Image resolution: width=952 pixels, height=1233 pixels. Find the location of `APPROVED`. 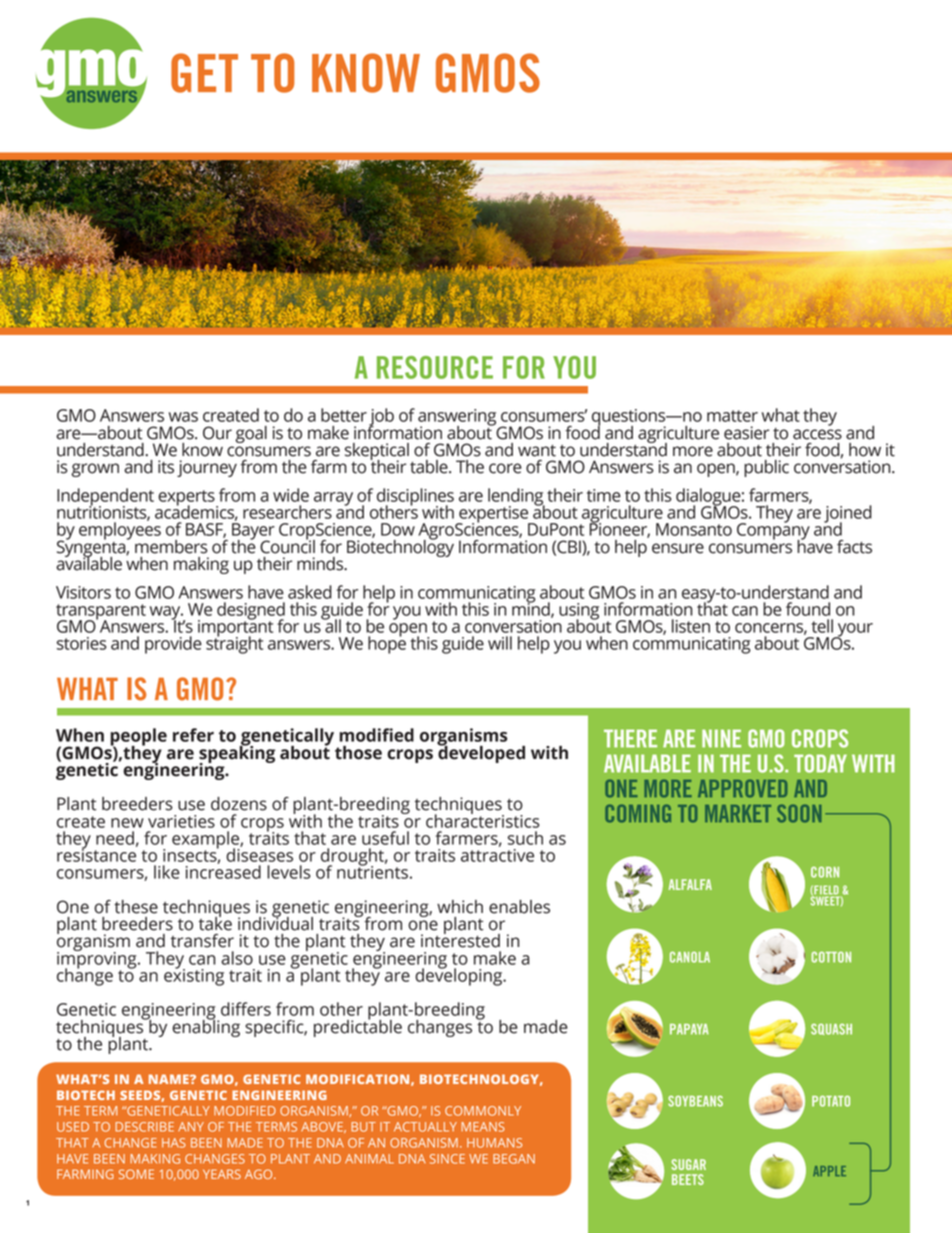

APPROVED is located at coordinates (743, 788).
